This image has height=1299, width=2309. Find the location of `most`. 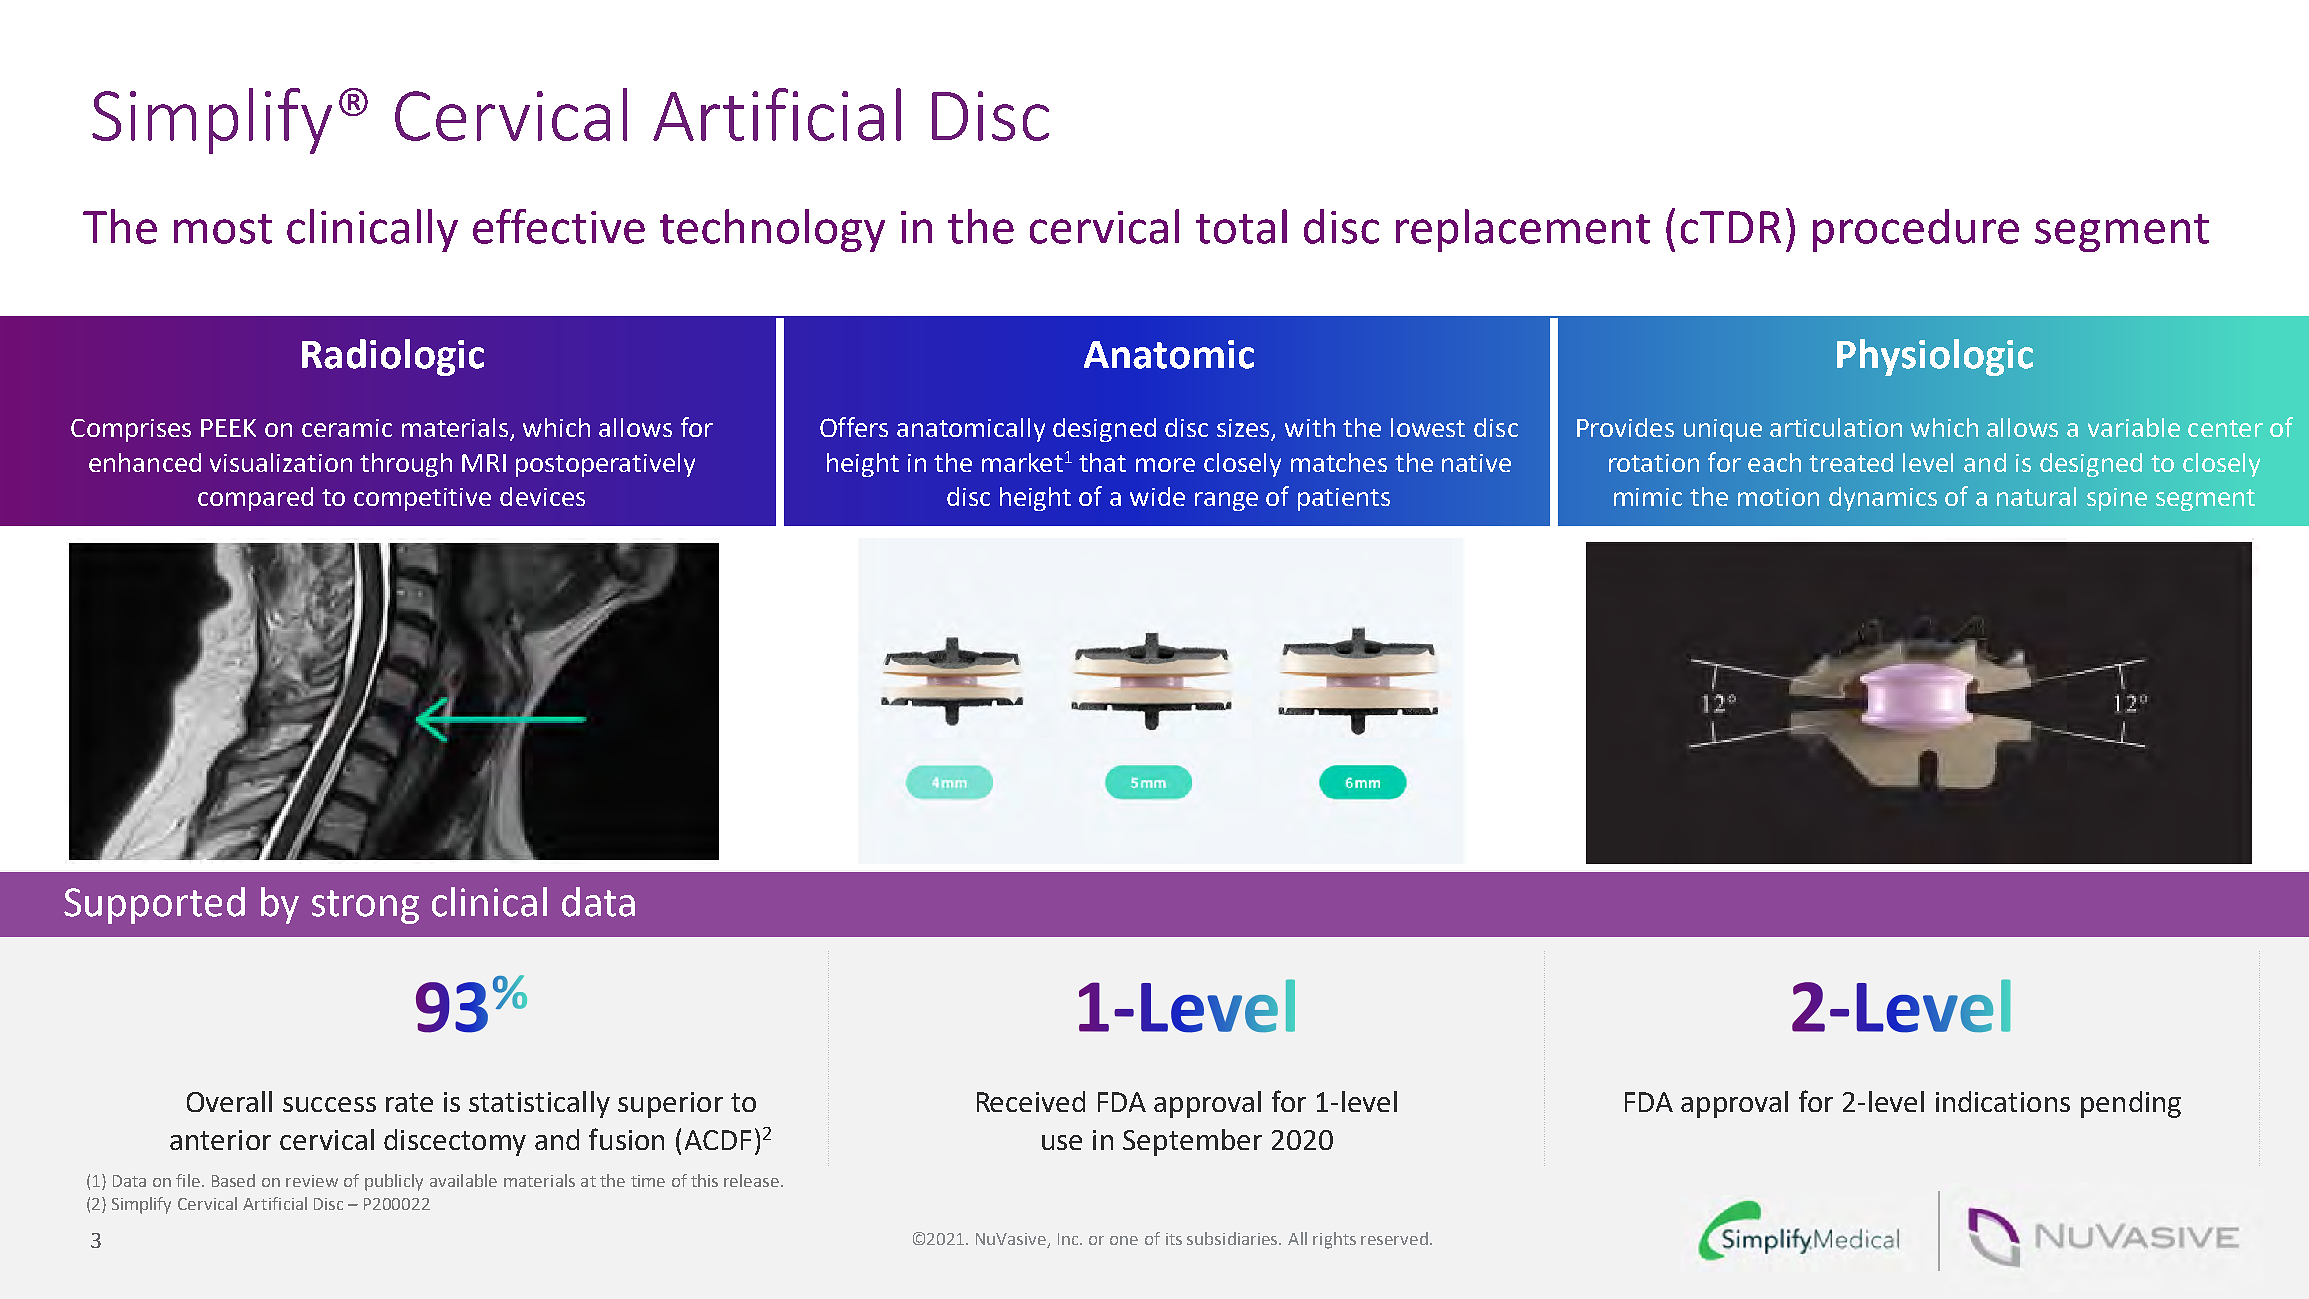

most is located at coordinates (223, 229).
